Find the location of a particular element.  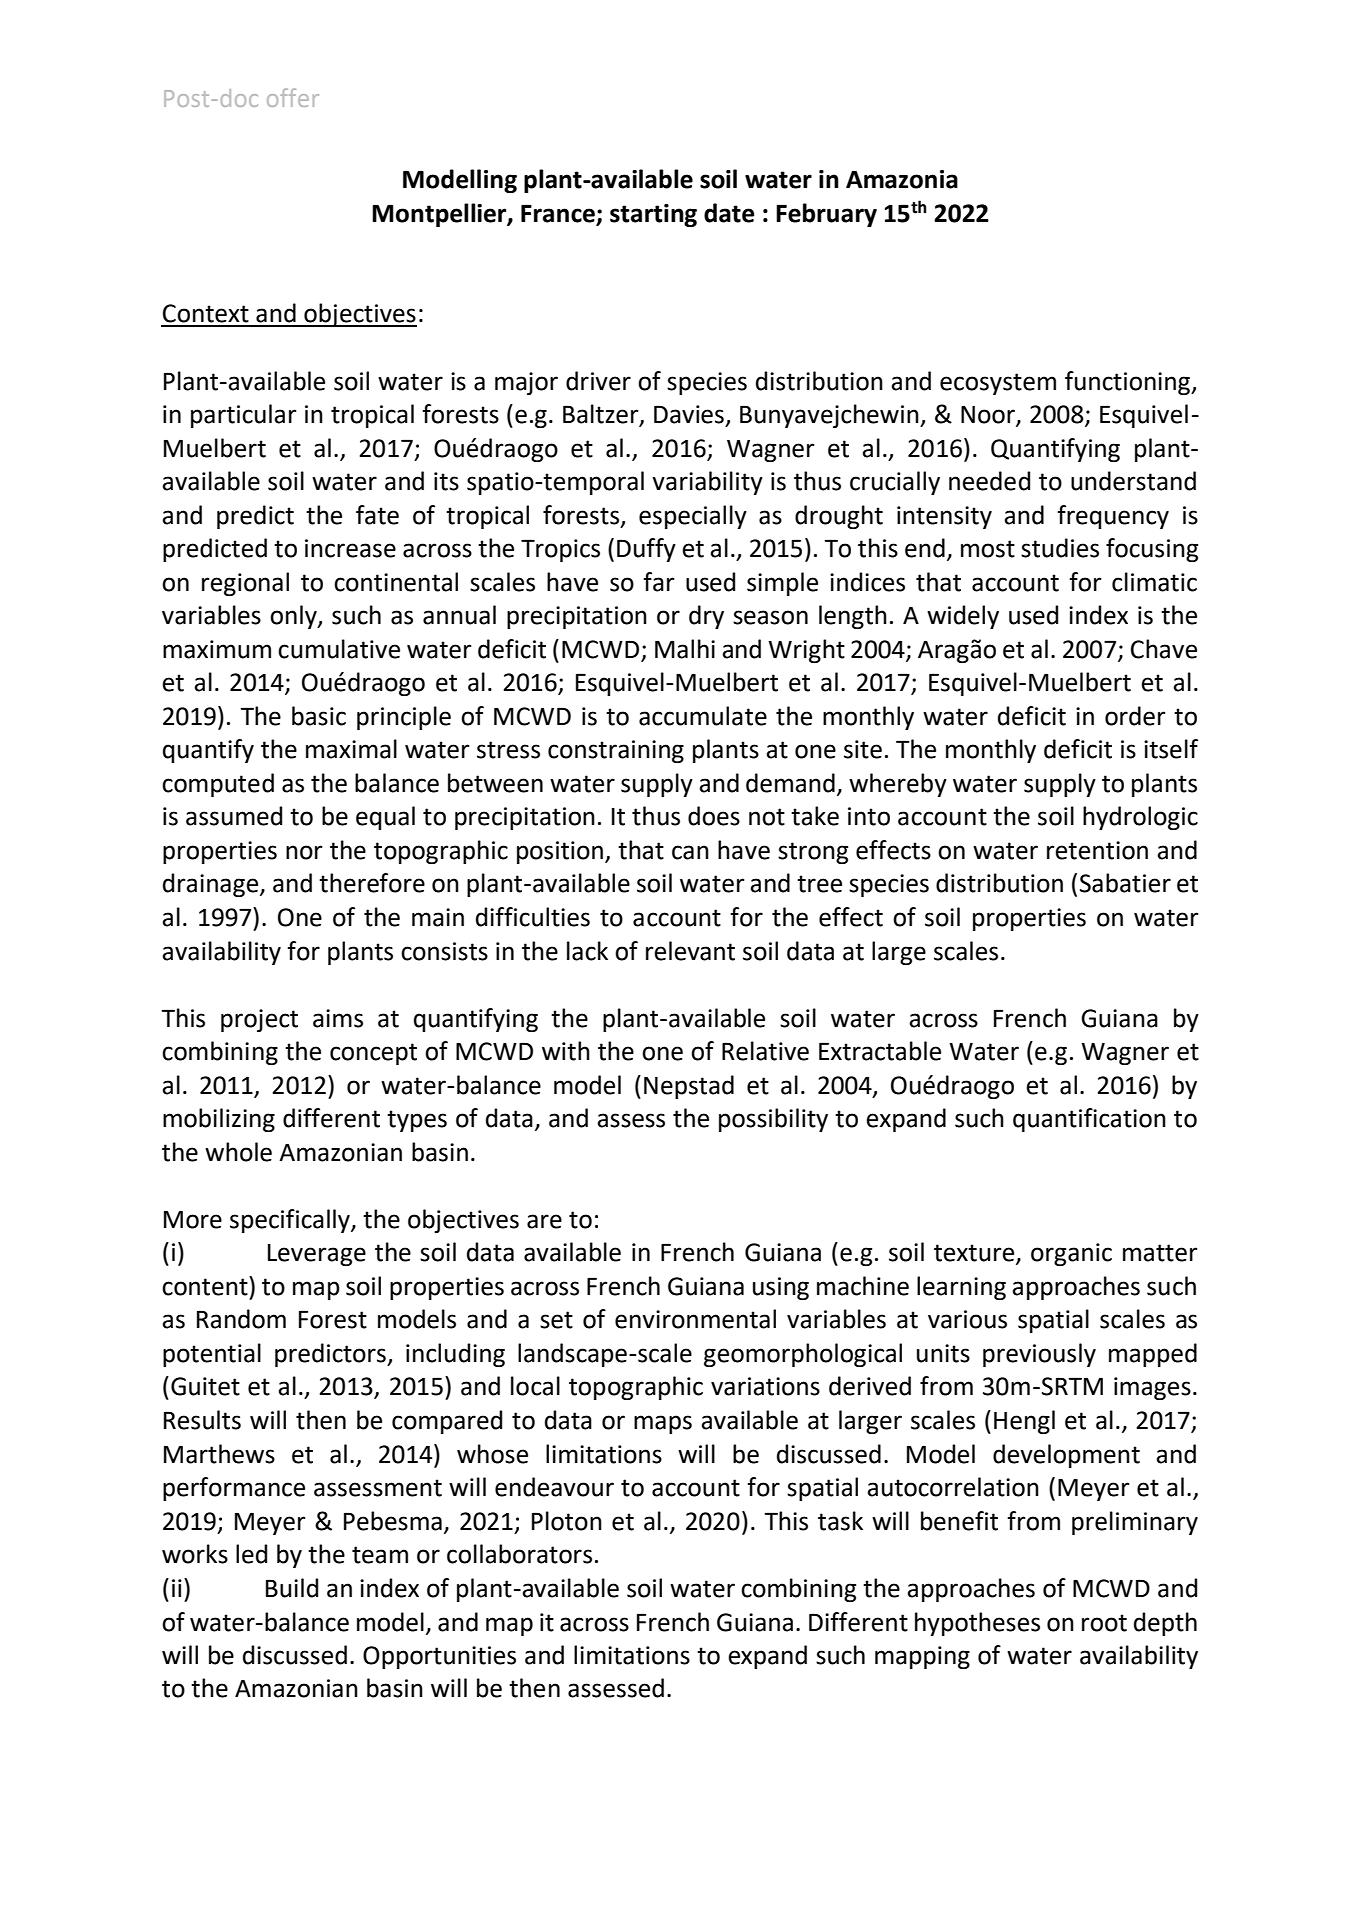

collaborators is located at coordinates (519, 1554).
